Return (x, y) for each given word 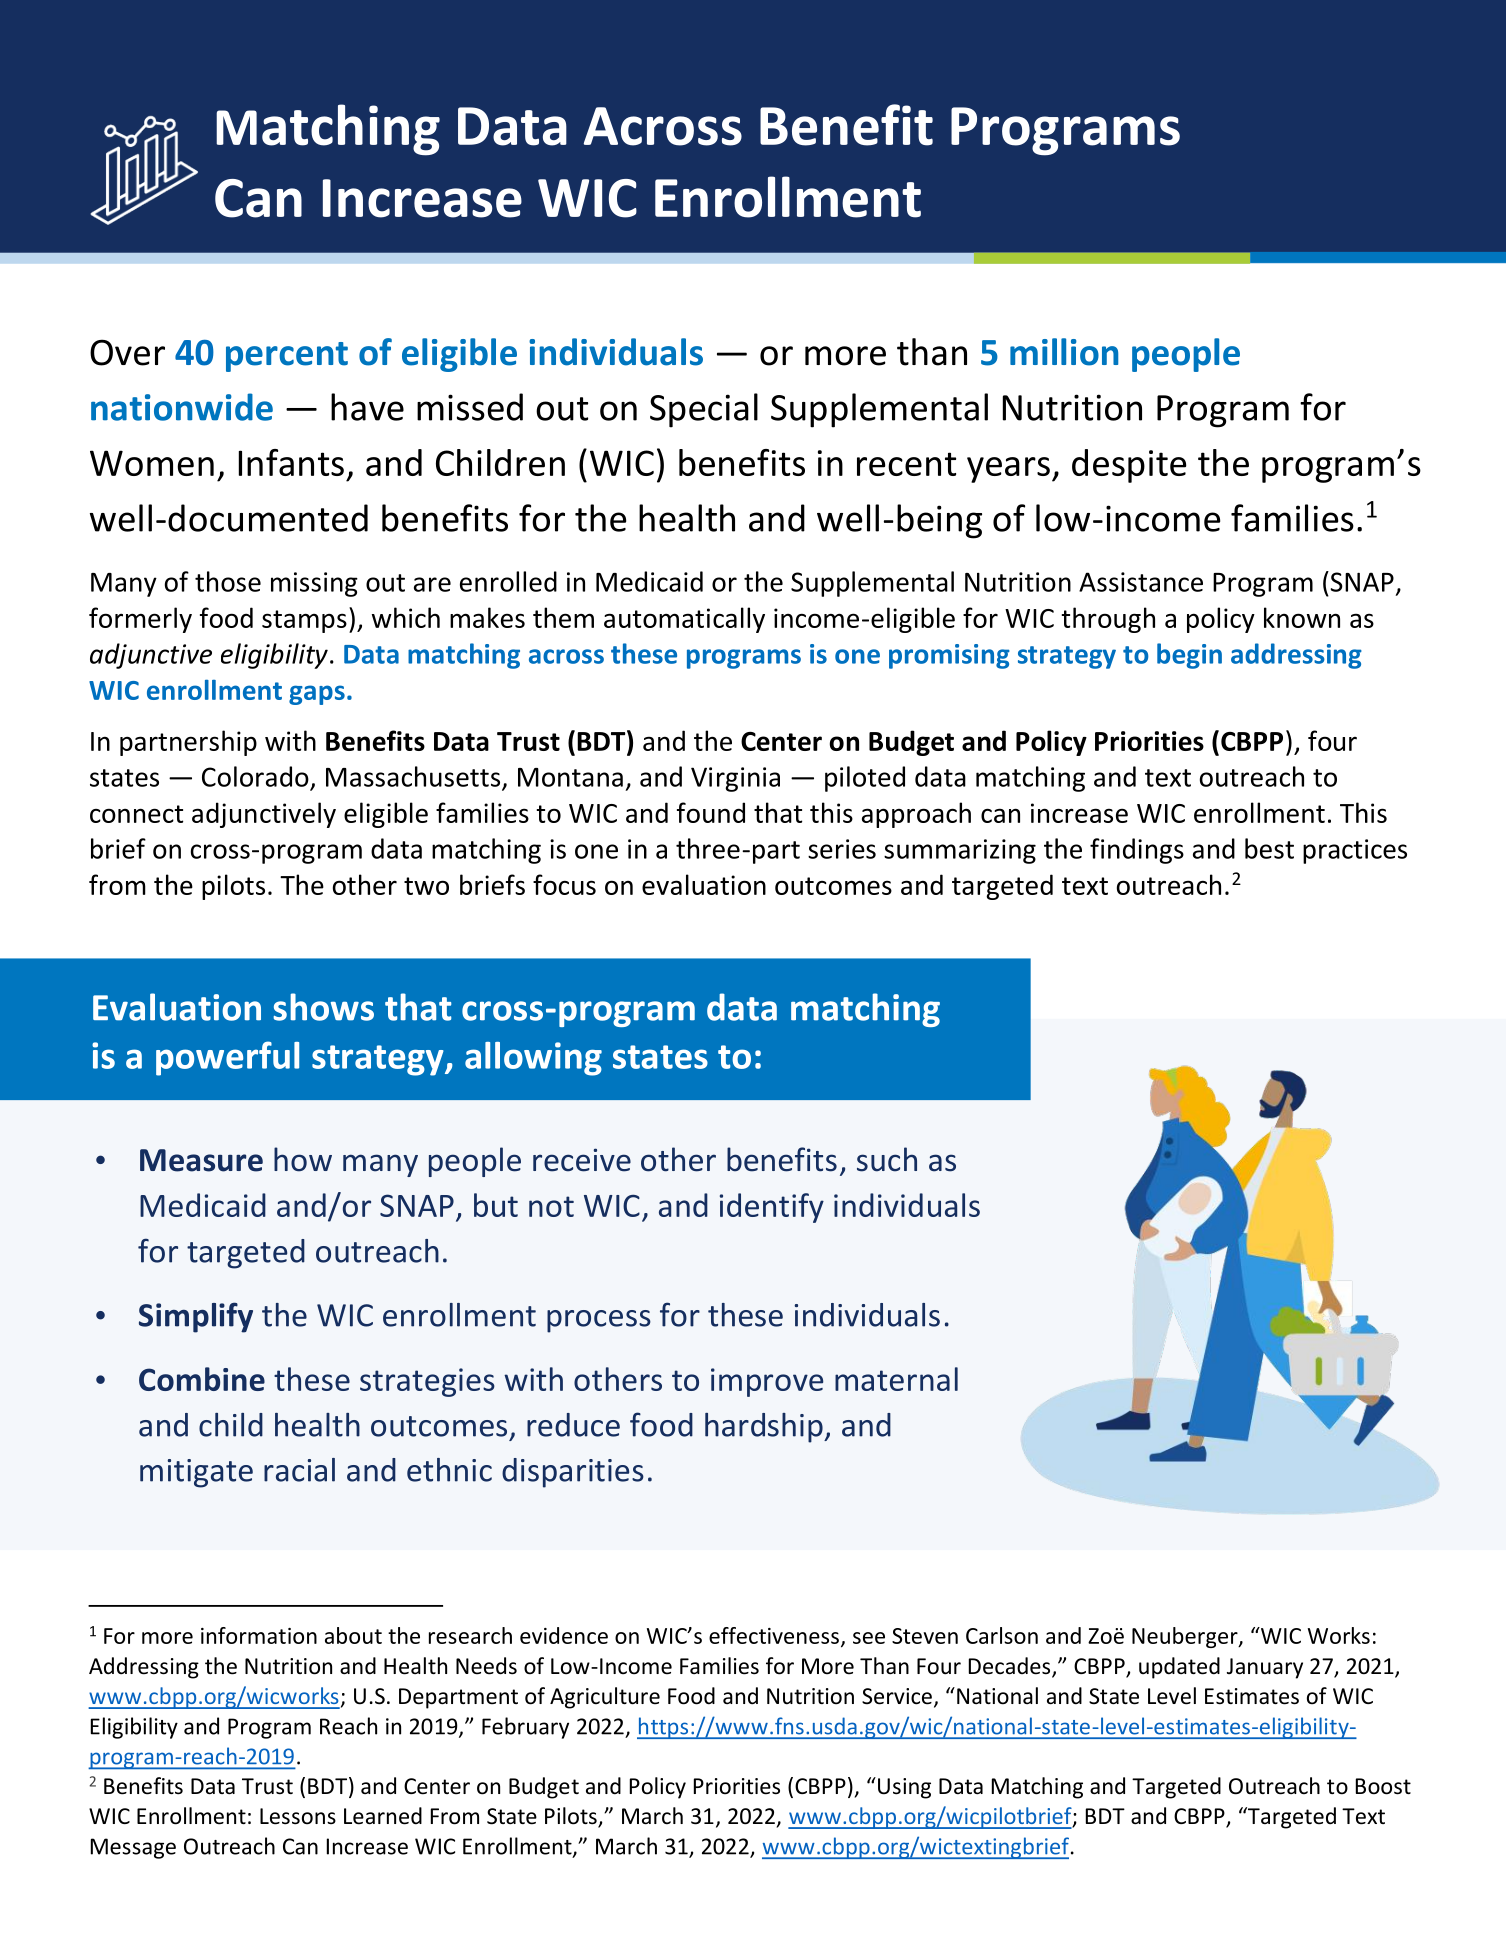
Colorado (255, 776)
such (887, 1159)
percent (287, 357)
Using (904, 1788)
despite (1129, 466)
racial (299, 1470)
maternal (896, 1379)
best (1269, 848)
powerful (227, 1058)
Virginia (735, 779)
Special (704, 410)
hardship (765, 1428)
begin (1189, 656)
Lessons (298, 1816)
